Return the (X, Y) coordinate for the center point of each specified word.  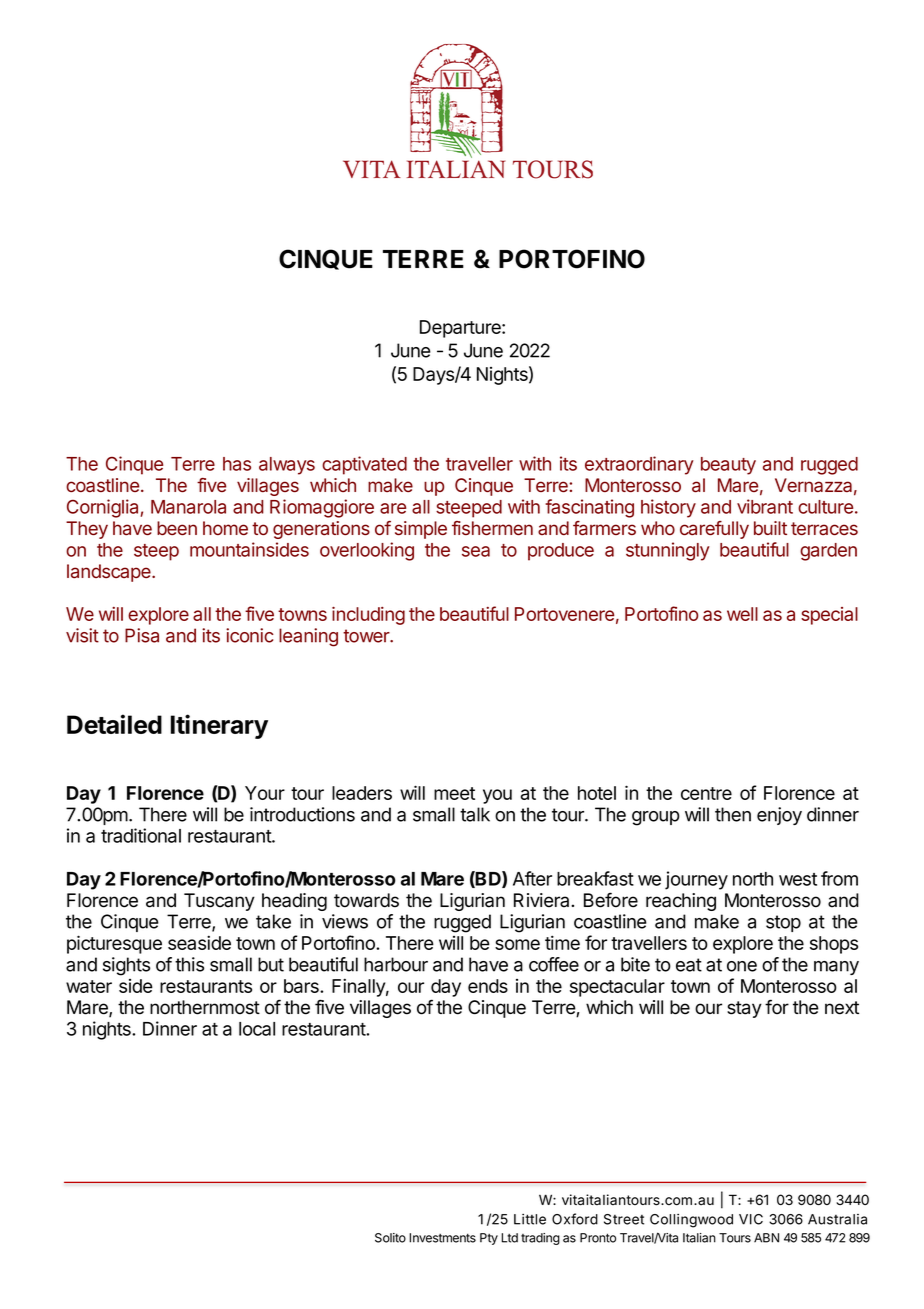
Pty (489, 1239)
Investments (442, 1238)
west (798, 879)
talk (475, 814)
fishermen (492, 528)
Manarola (188, 507)
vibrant (765, 506)
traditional (141, 835)
